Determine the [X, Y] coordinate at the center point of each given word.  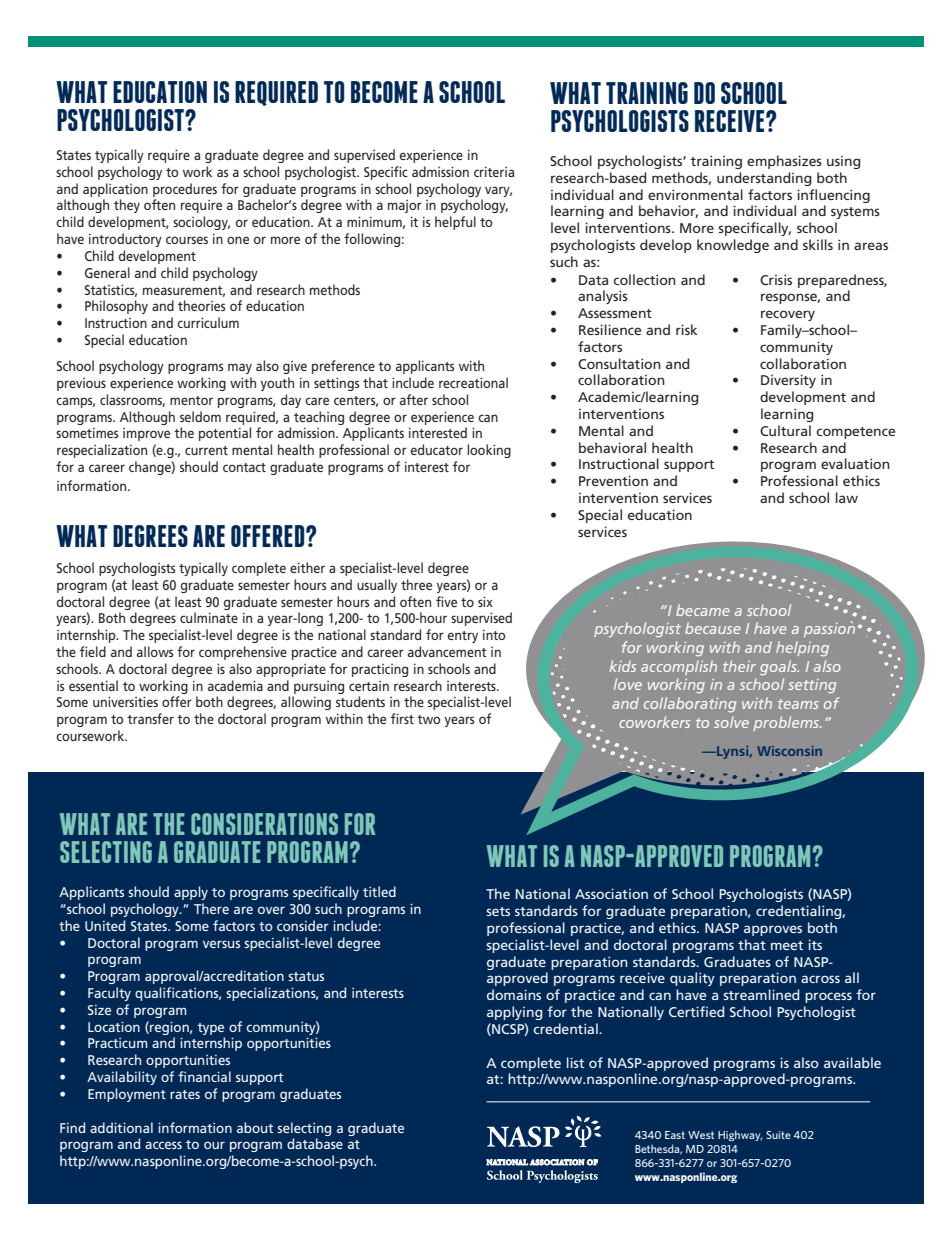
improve [146, 434]
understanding [764, 179]
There [211, 908]
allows [155, 651]
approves [773, 930]
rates [185, 1094]
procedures [185, 190]
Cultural [785, 430]
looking [489, 451]
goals [779, 668]
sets [498, 911]
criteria [494, 171]
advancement [447, 651]
